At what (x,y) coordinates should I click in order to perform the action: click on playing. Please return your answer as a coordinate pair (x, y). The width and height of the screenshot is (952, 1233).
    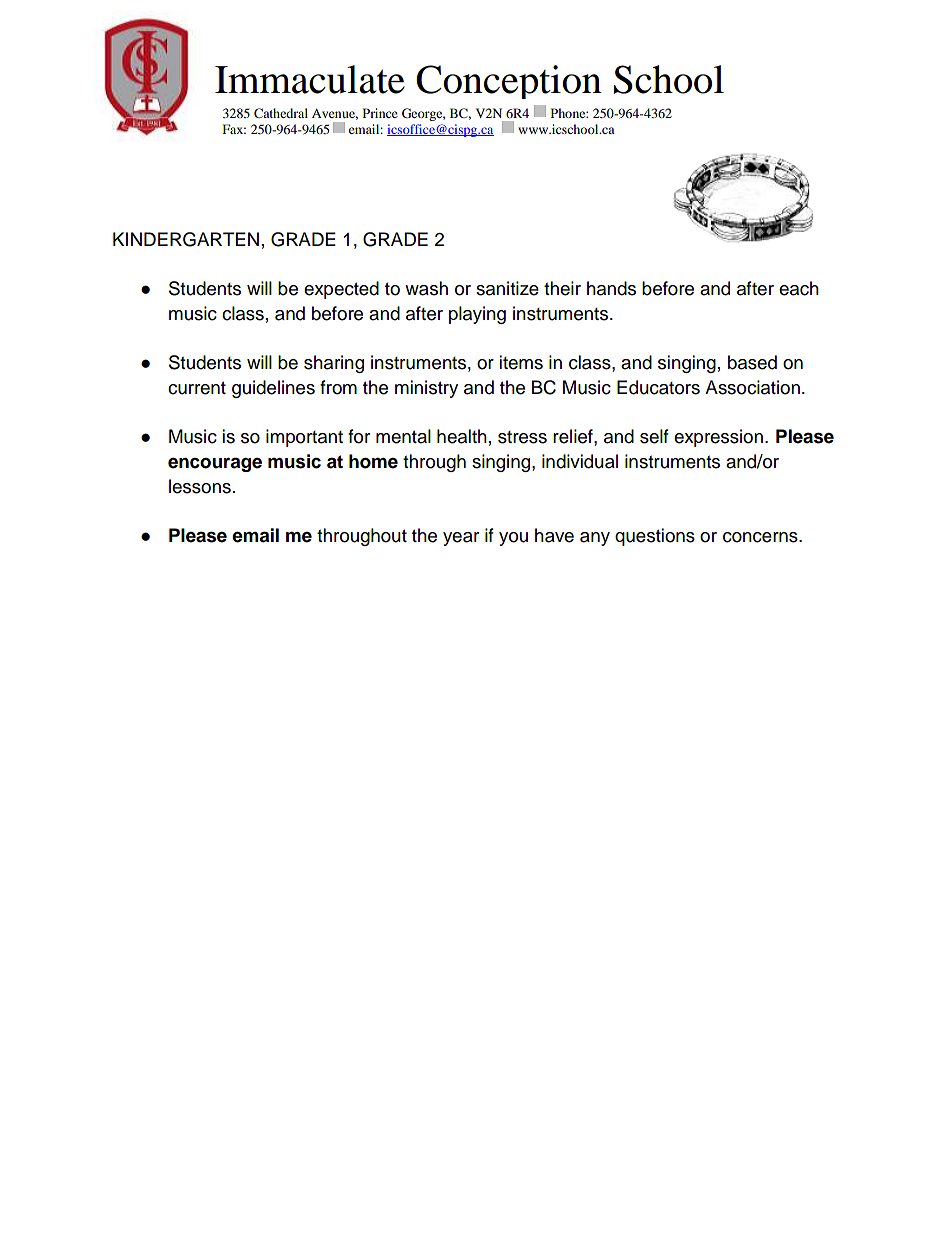
    Looking at the image, I should click on (477, 315).
